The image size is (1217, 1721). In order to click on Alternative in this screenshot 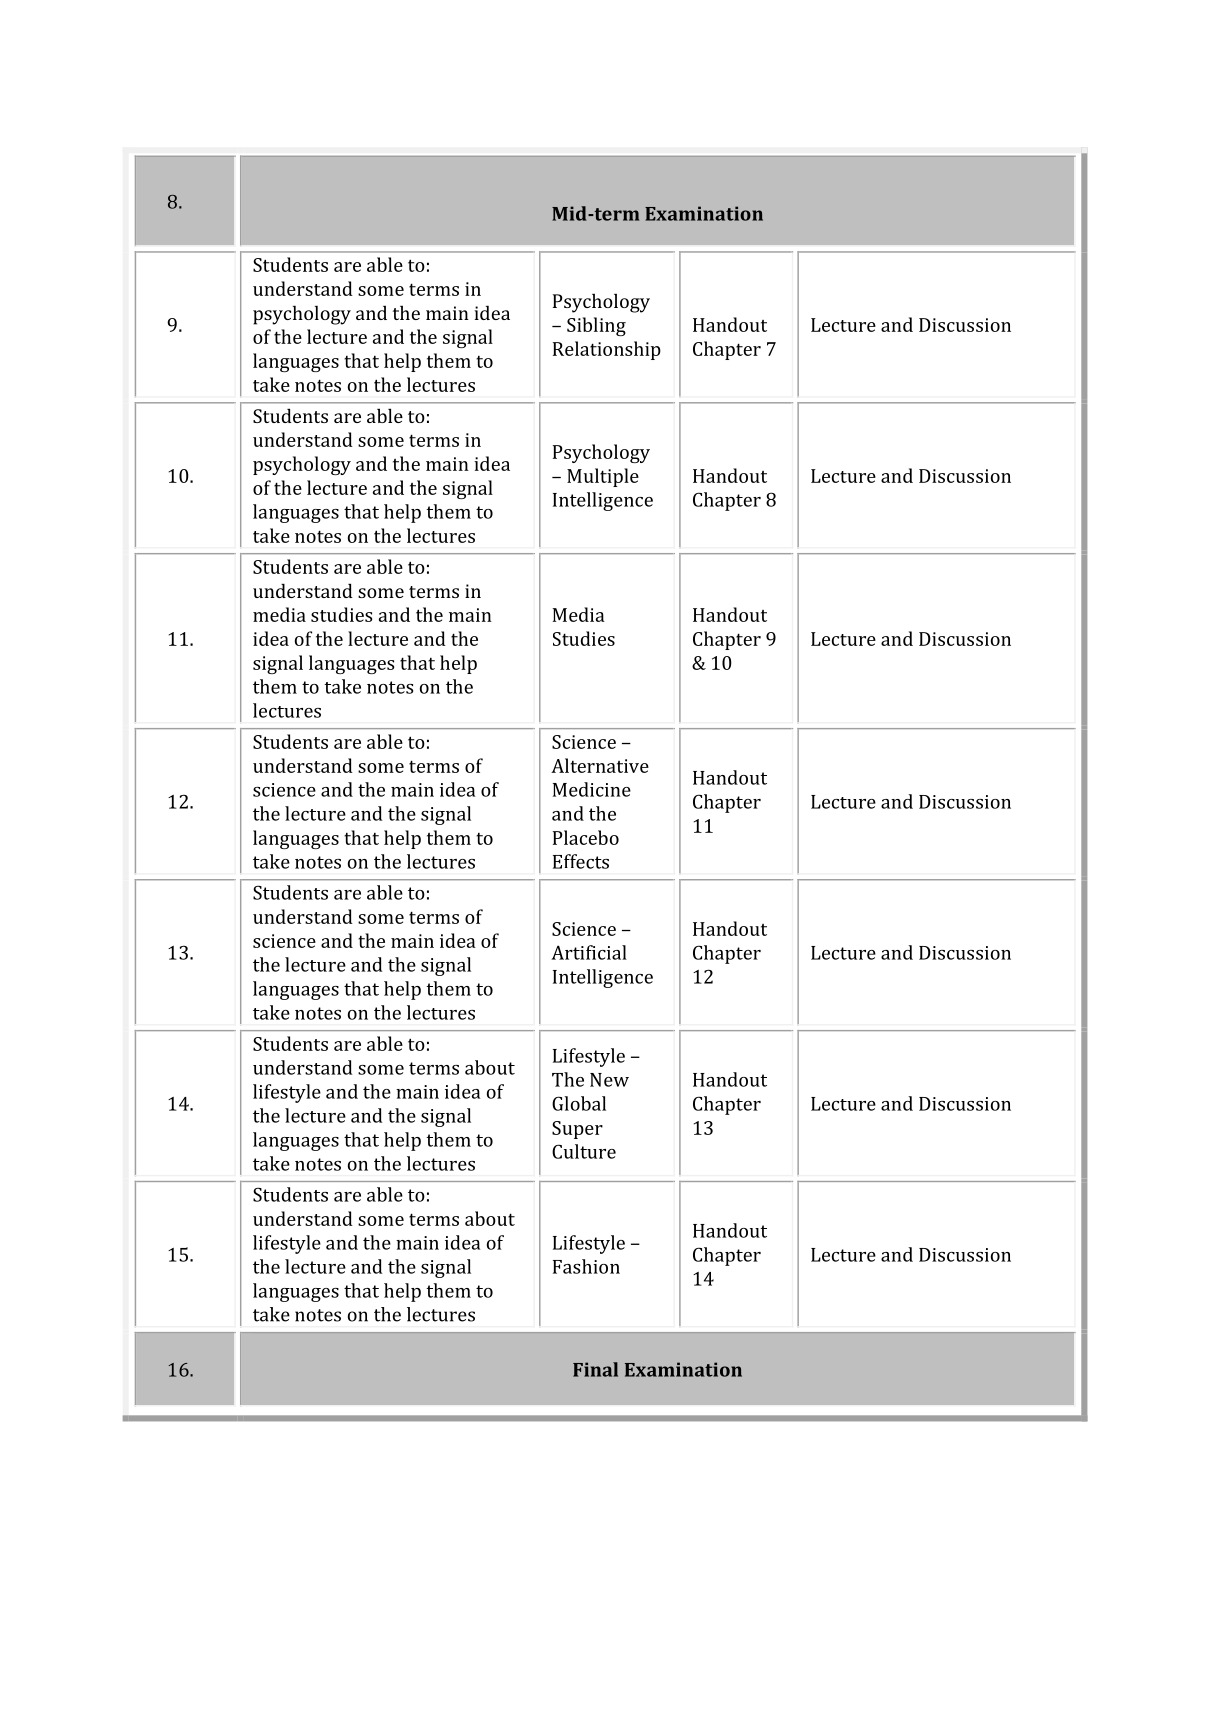, I will do `click(600, 765)`.
